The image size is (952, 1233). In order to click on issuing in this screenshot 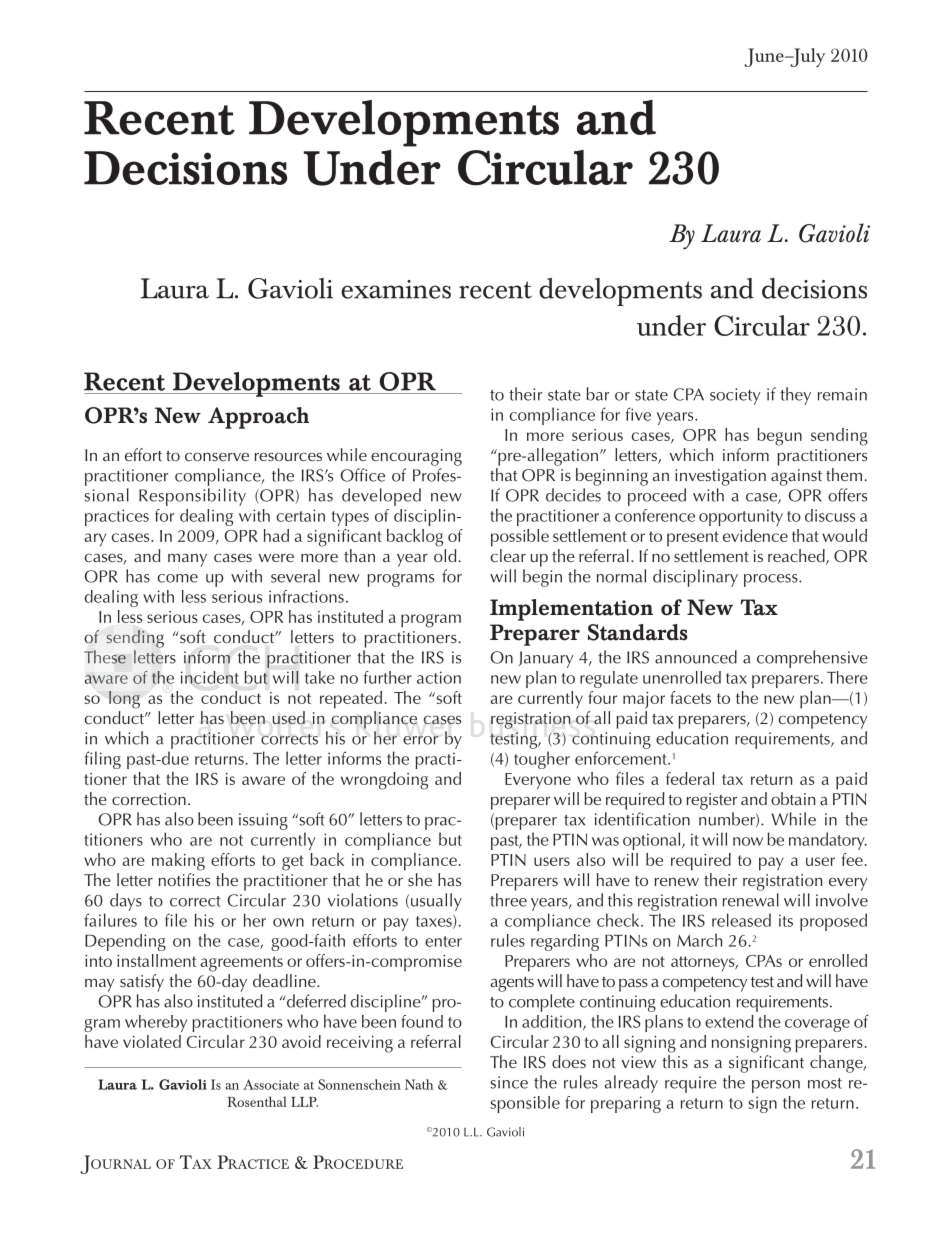, I will do `click(263, 821)`.
